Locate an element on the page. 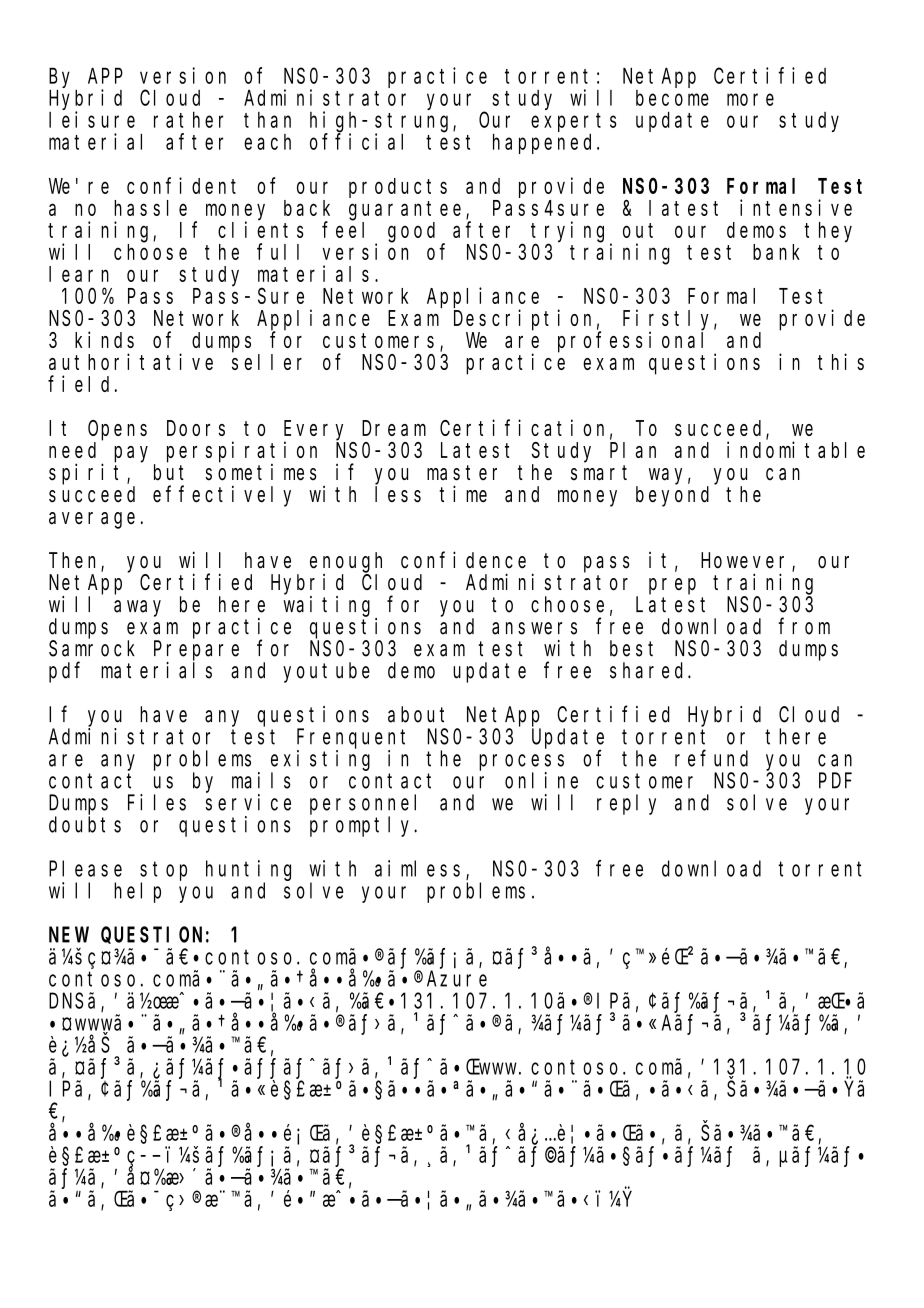 The height and width of the document is (1308, 924). happened is located at coordinates (545, 144).
